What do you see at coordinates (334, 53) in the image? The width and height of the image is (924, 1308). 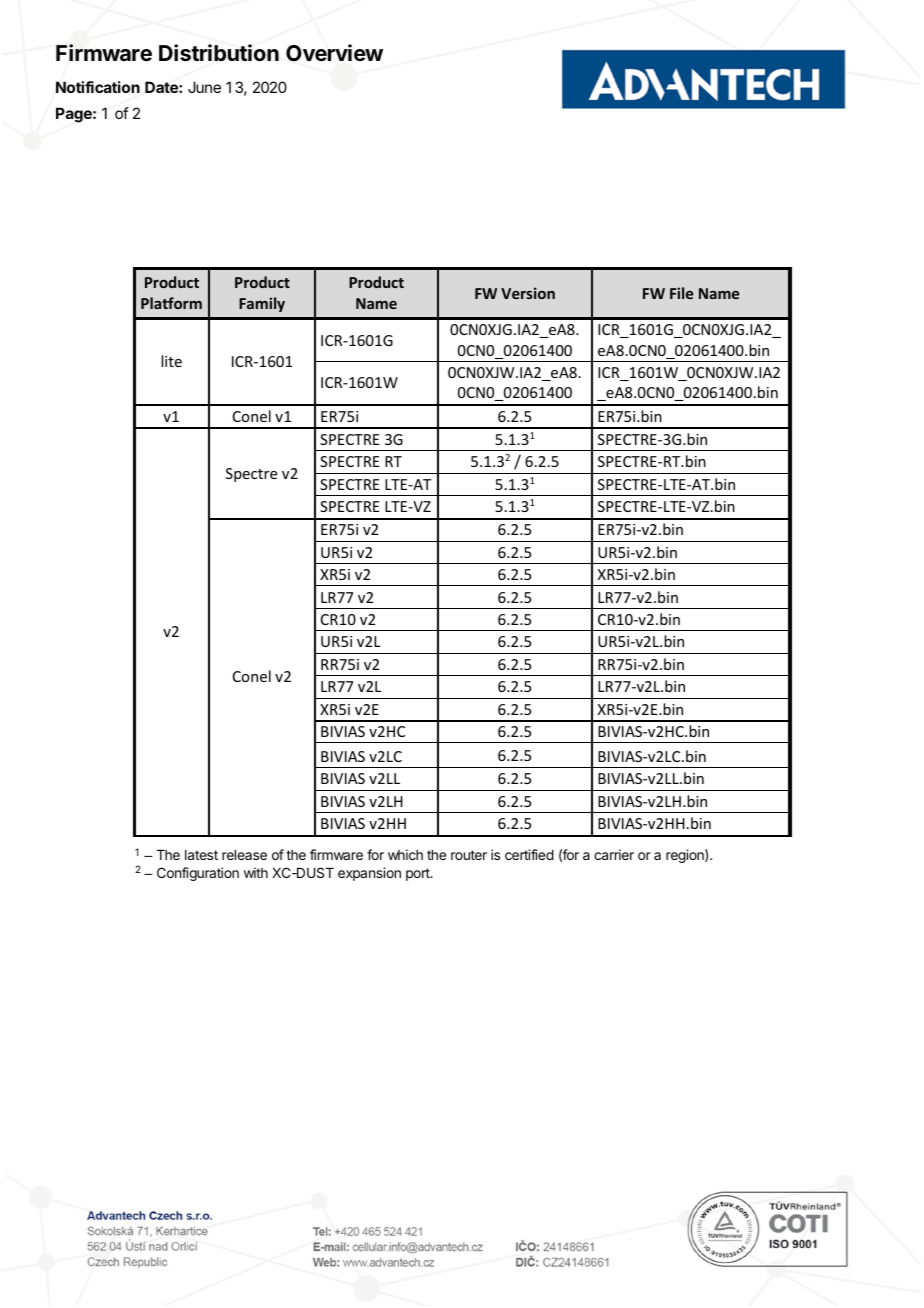 I see `Overview` at bounding box center [334, 53].
